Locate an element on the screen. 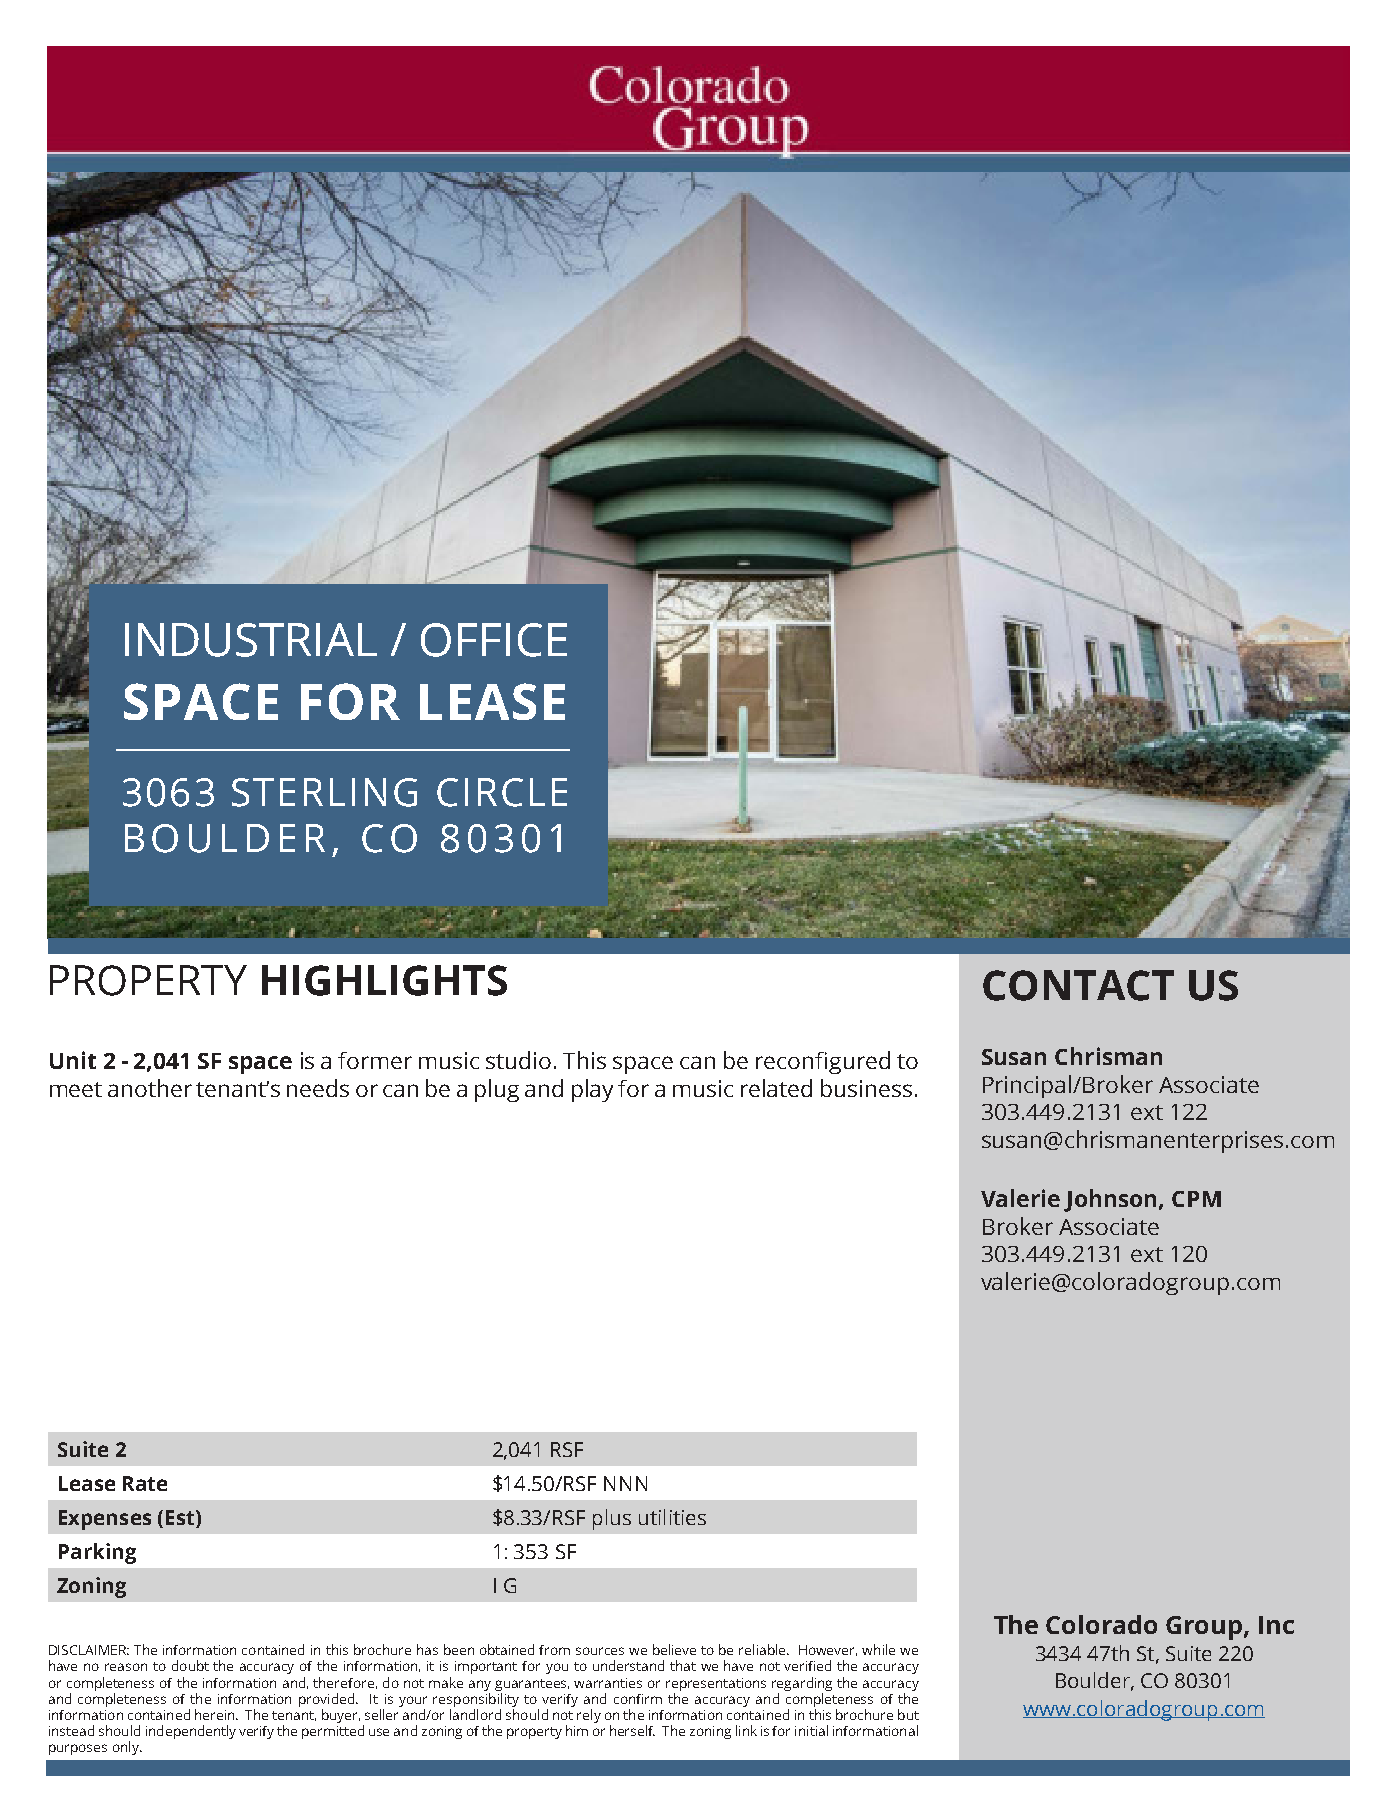 This screenshot has width=1399, height=1811. another is located at coordinates (150, 1088).
